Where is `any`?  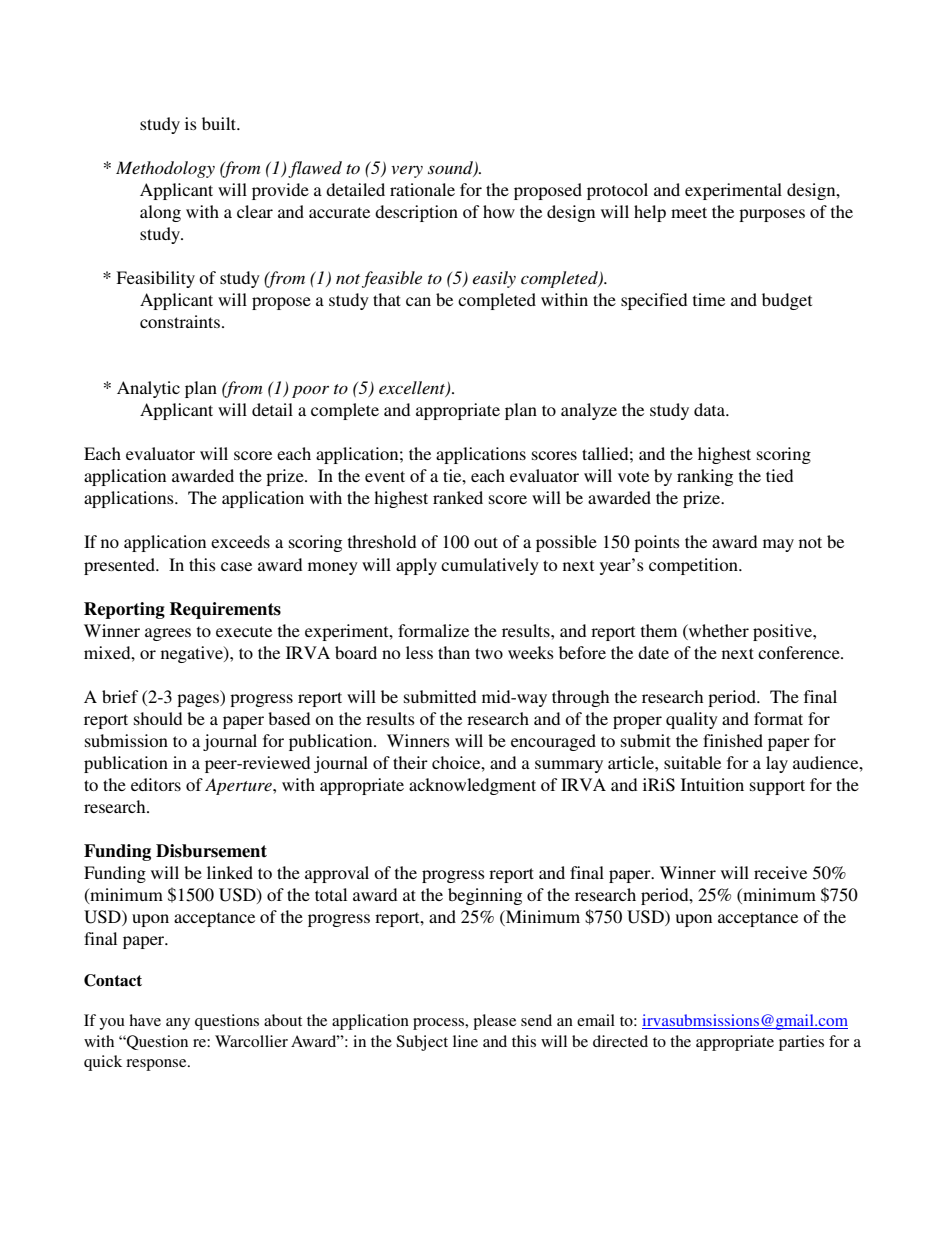 any is located at coordinates (178, 1024).
